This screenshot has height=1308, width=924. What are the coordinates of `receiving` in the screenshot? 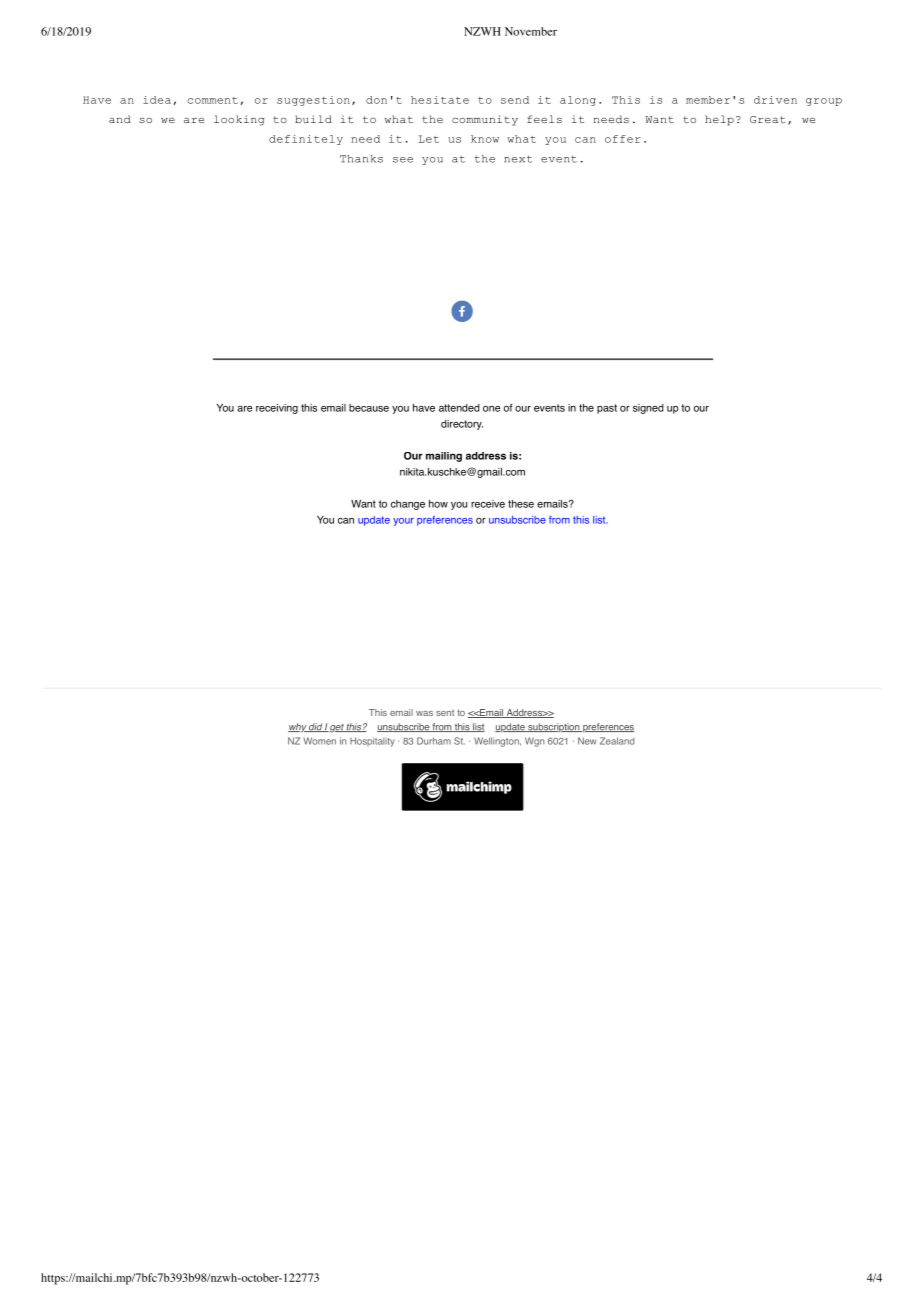 It's located at (277, 409).
